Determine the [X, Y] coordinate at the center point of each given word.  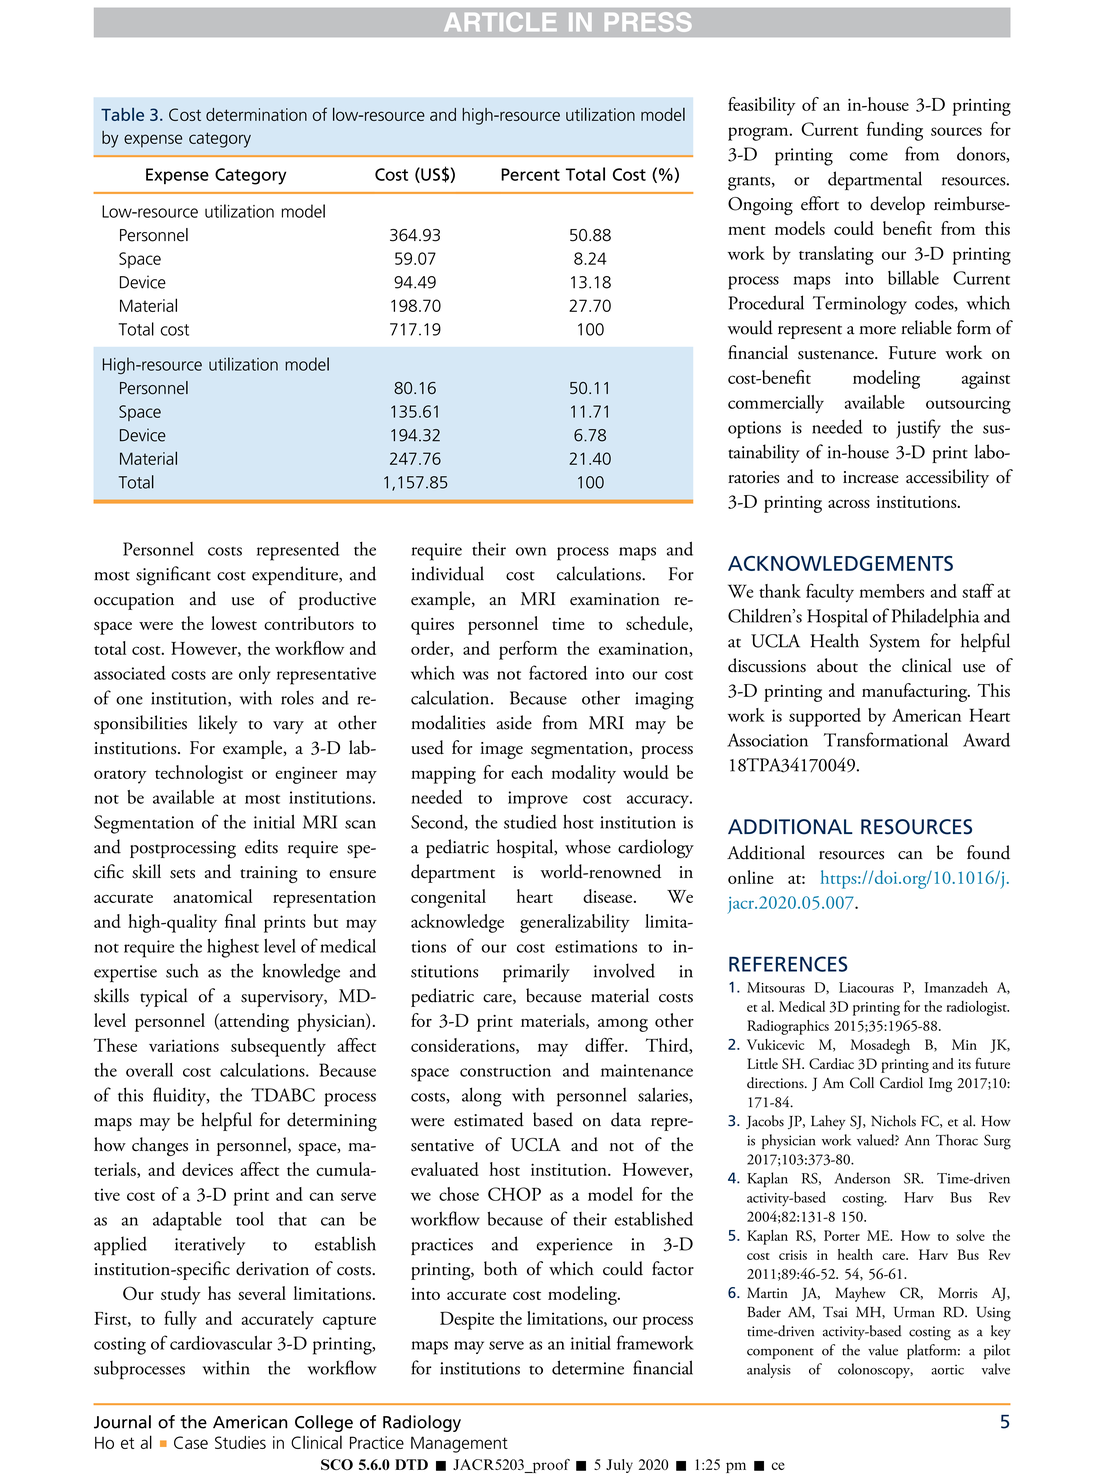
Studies [240, 1442]
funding [895, 131]
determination [256, 114]
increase [871, 477]
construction [505, 1070]
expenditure [296, 575]
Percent [530, 174]
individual [447, 573]
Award [986, 739]
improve [538, 800]
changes [160, 1146]
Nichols [893, 1121]
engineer [306, 775]
